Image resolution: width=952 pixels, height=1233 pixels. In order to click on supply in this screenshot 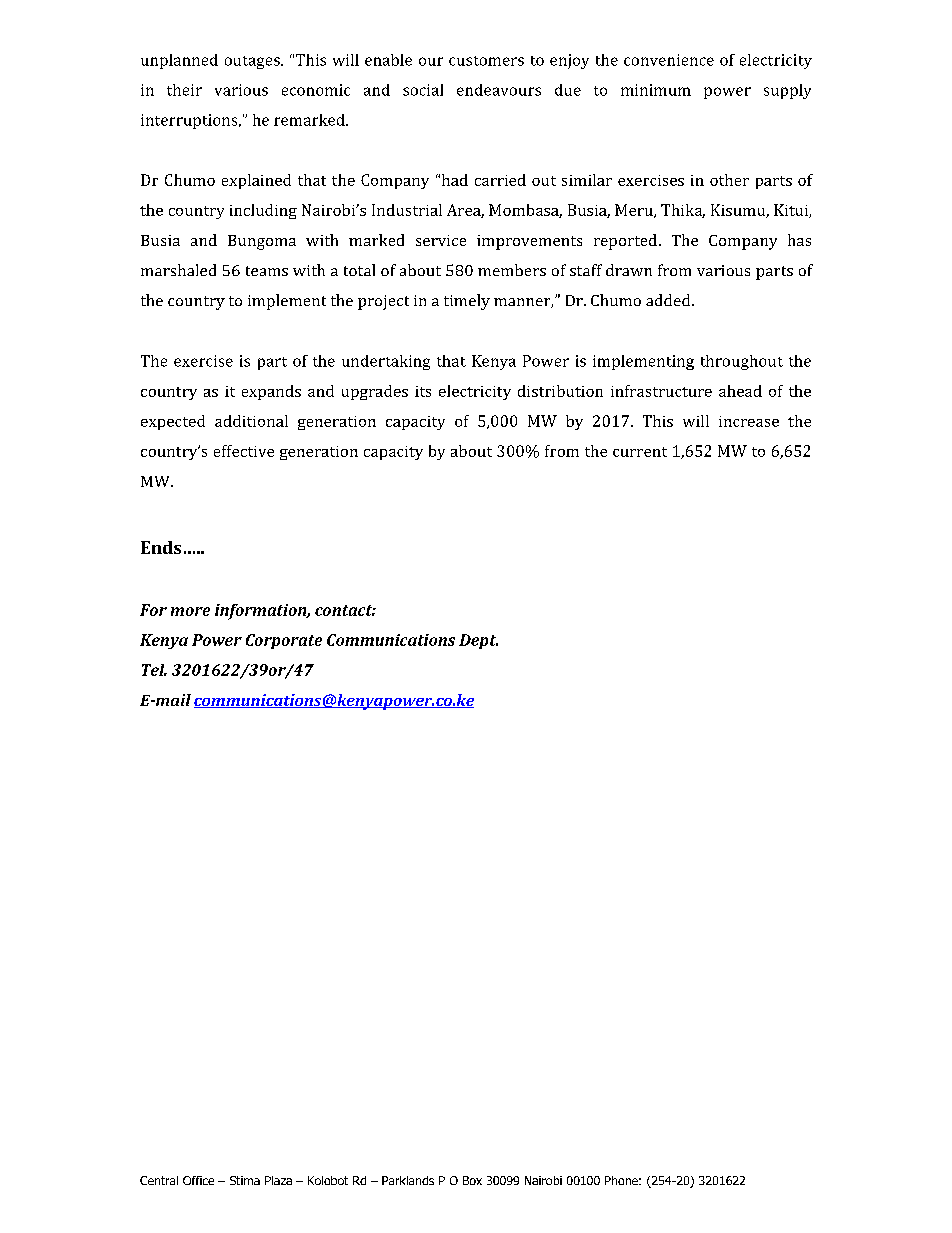, I will do `click(787, 91)`.
